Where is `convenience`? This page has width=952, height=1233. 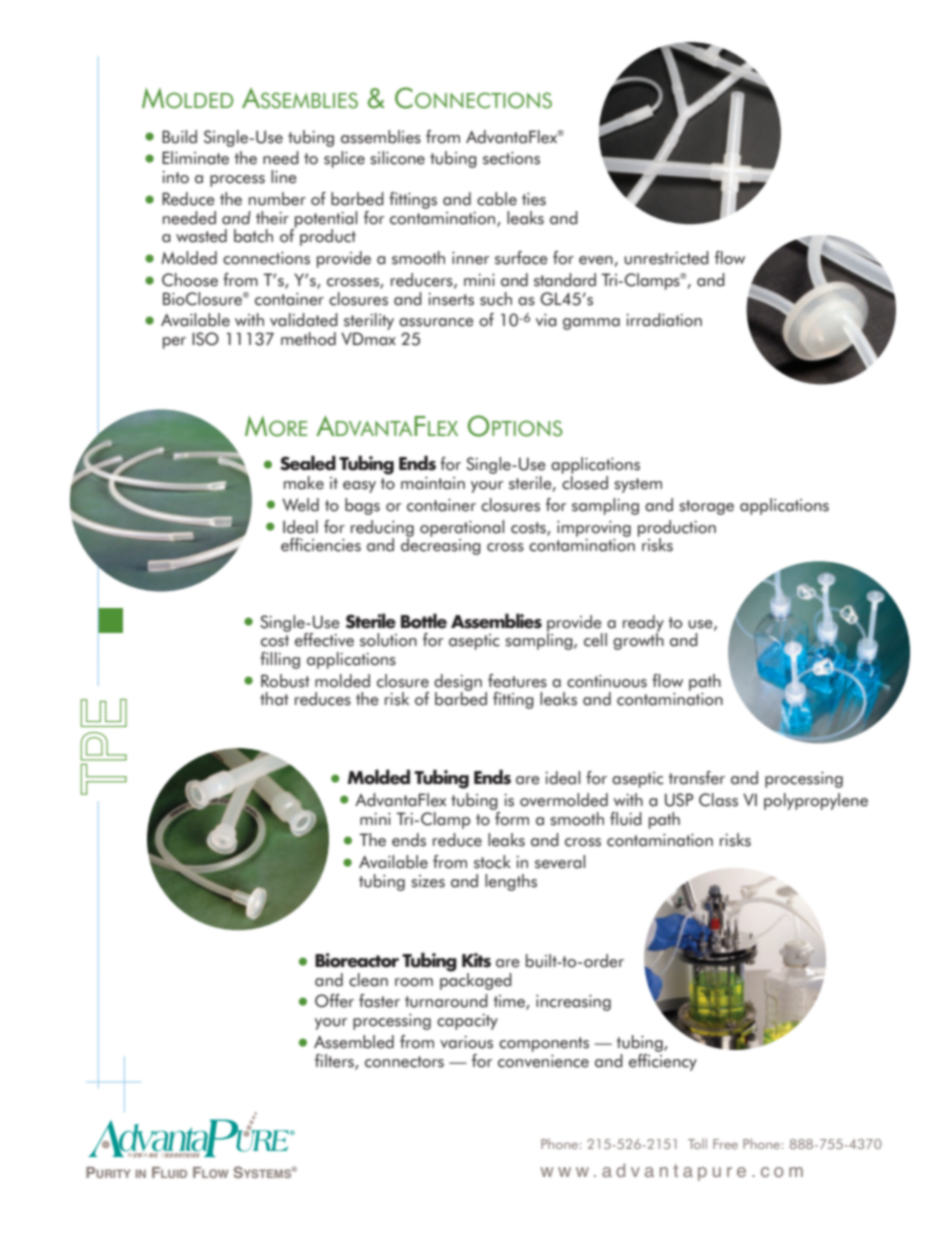
convenience is located at coordinates (543, 1061).
